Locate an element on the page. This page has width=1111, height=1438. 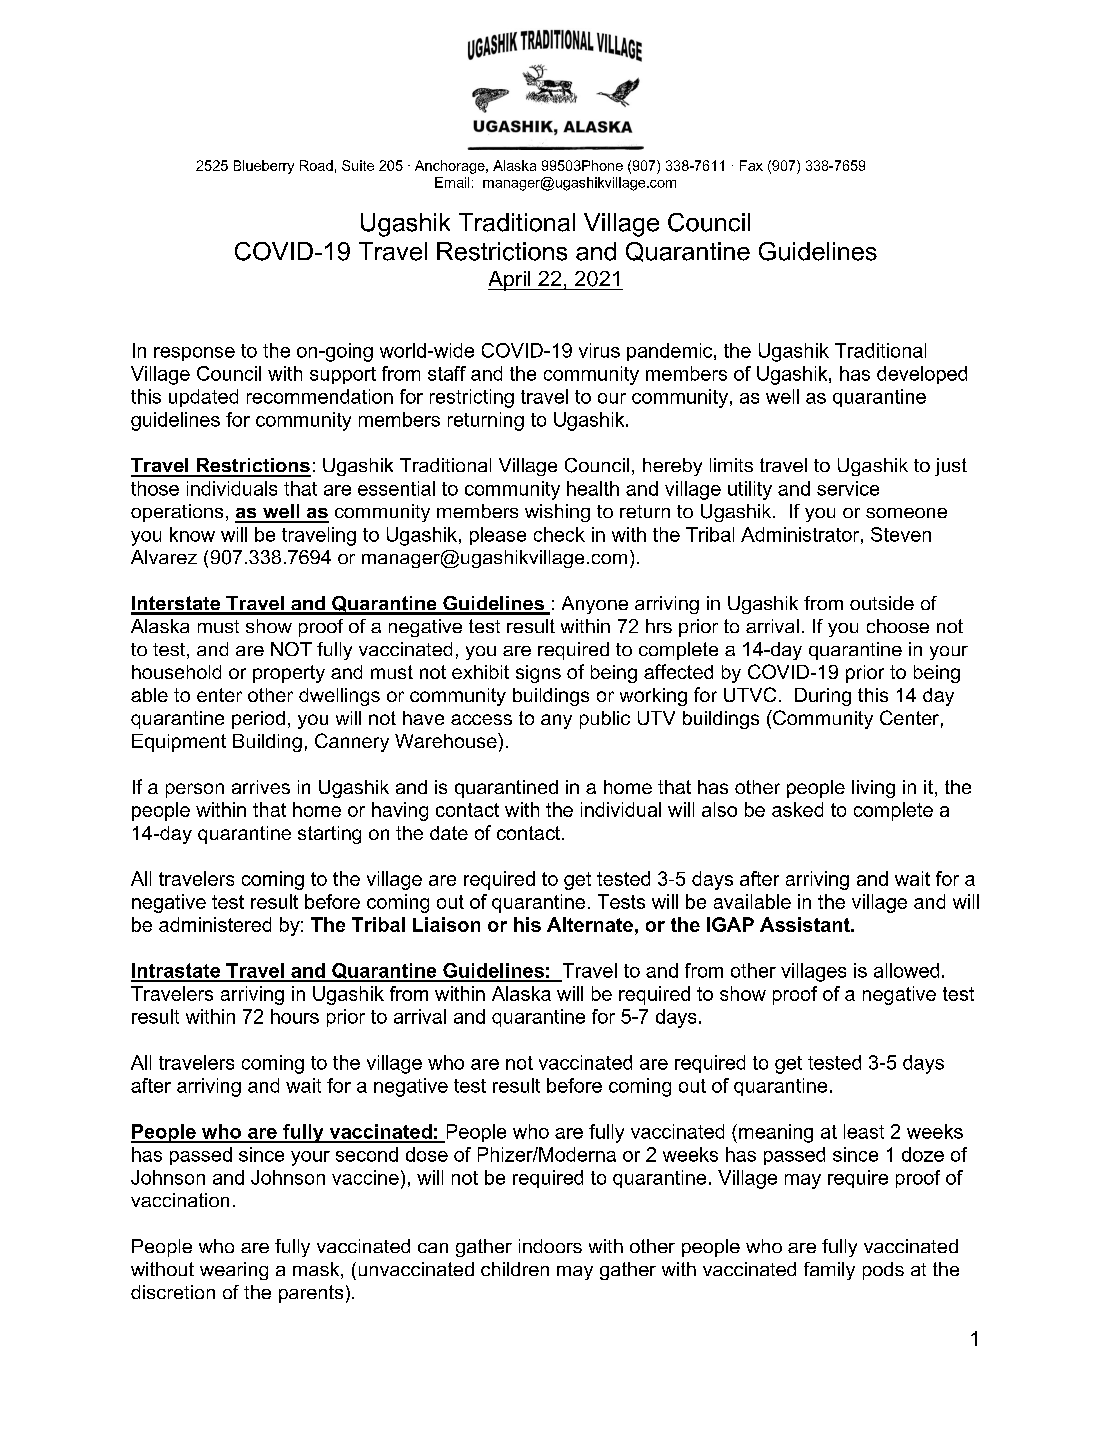
Fax is located at coordinates (751, 165).
